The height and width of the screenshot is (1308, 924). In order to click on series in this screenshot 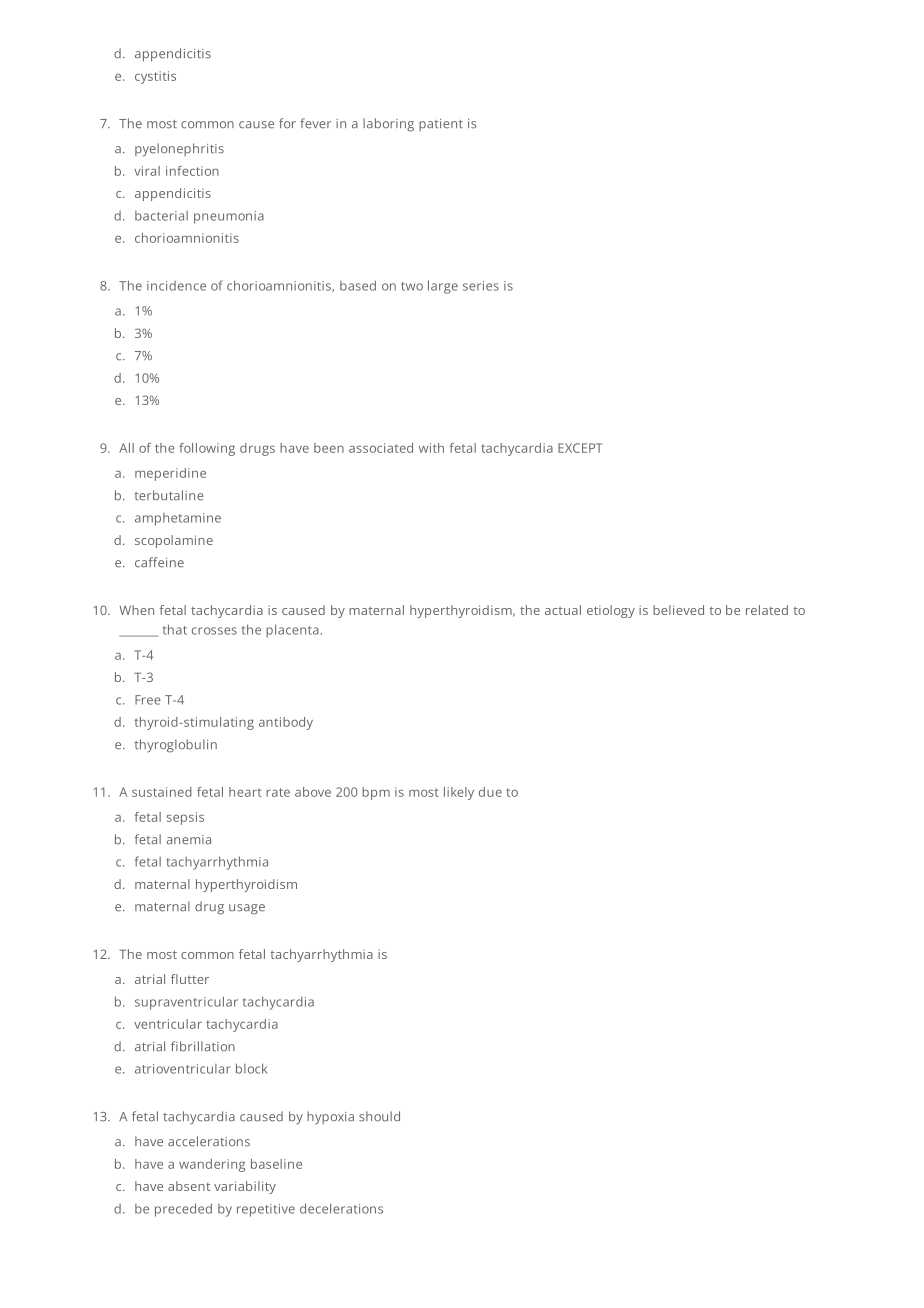, I will do `click(481, 286)`.
